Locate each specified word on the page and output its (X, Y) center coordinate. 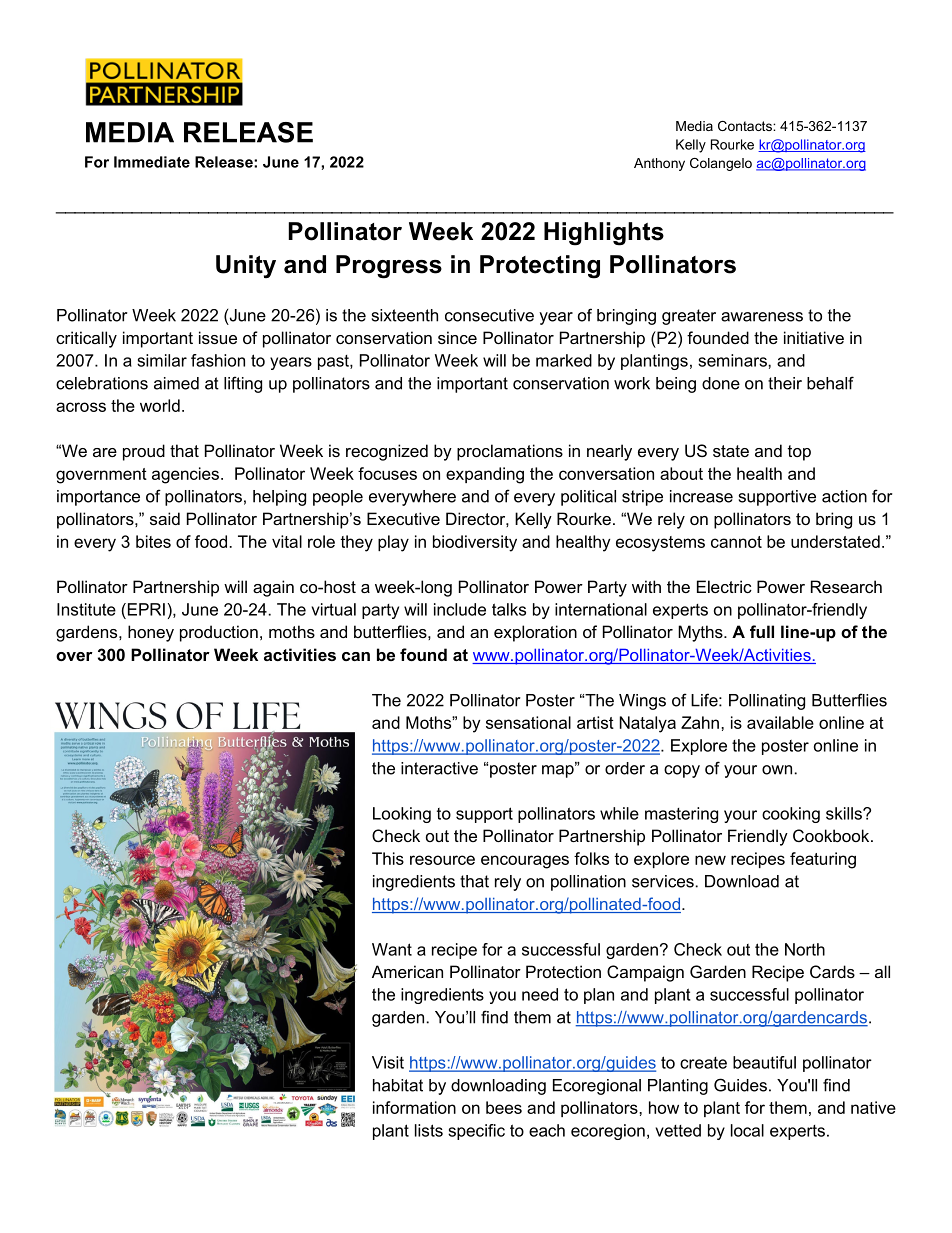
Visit (388, 1062)
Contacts (746, 126)
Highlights (604, 234)
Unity (246, 266)
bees (504, 1107)
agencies (185, 475)
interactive (439, 768)
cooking (791, 815)
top (799, 453)
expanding (485, 475)
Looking (402, 815)
